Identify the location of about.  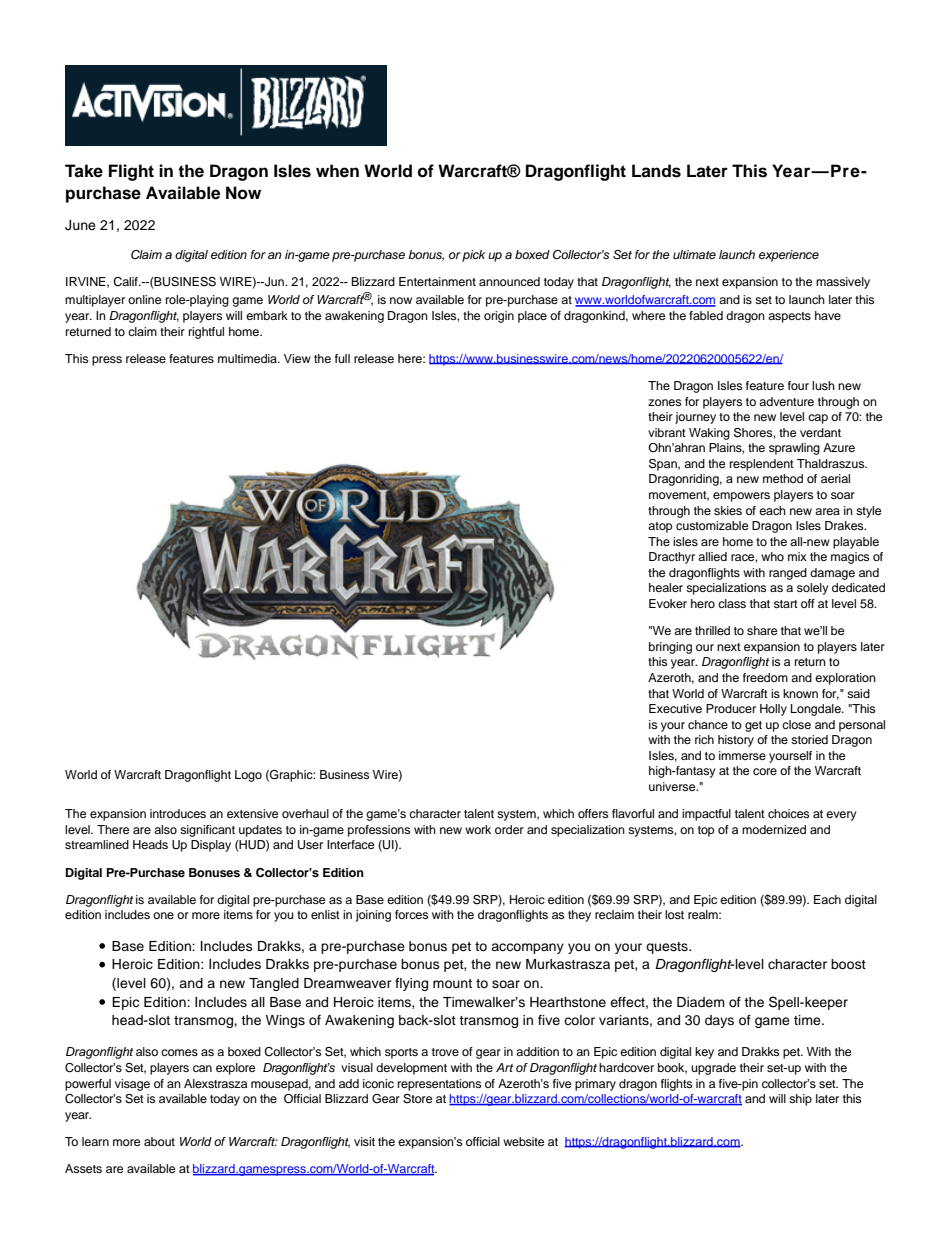
(159, 1141).
